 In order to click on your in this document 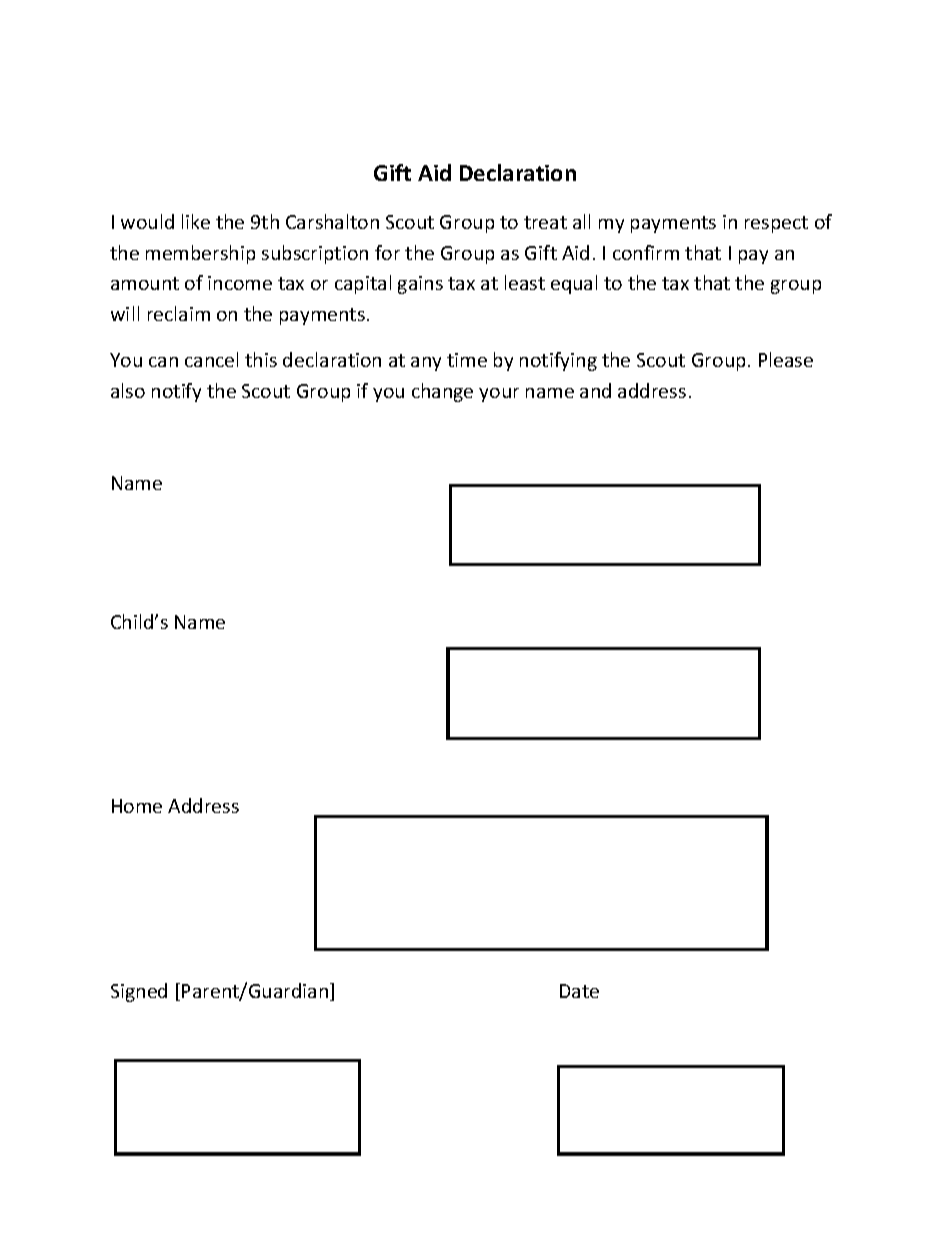, I will do `click(499, 395)`.
